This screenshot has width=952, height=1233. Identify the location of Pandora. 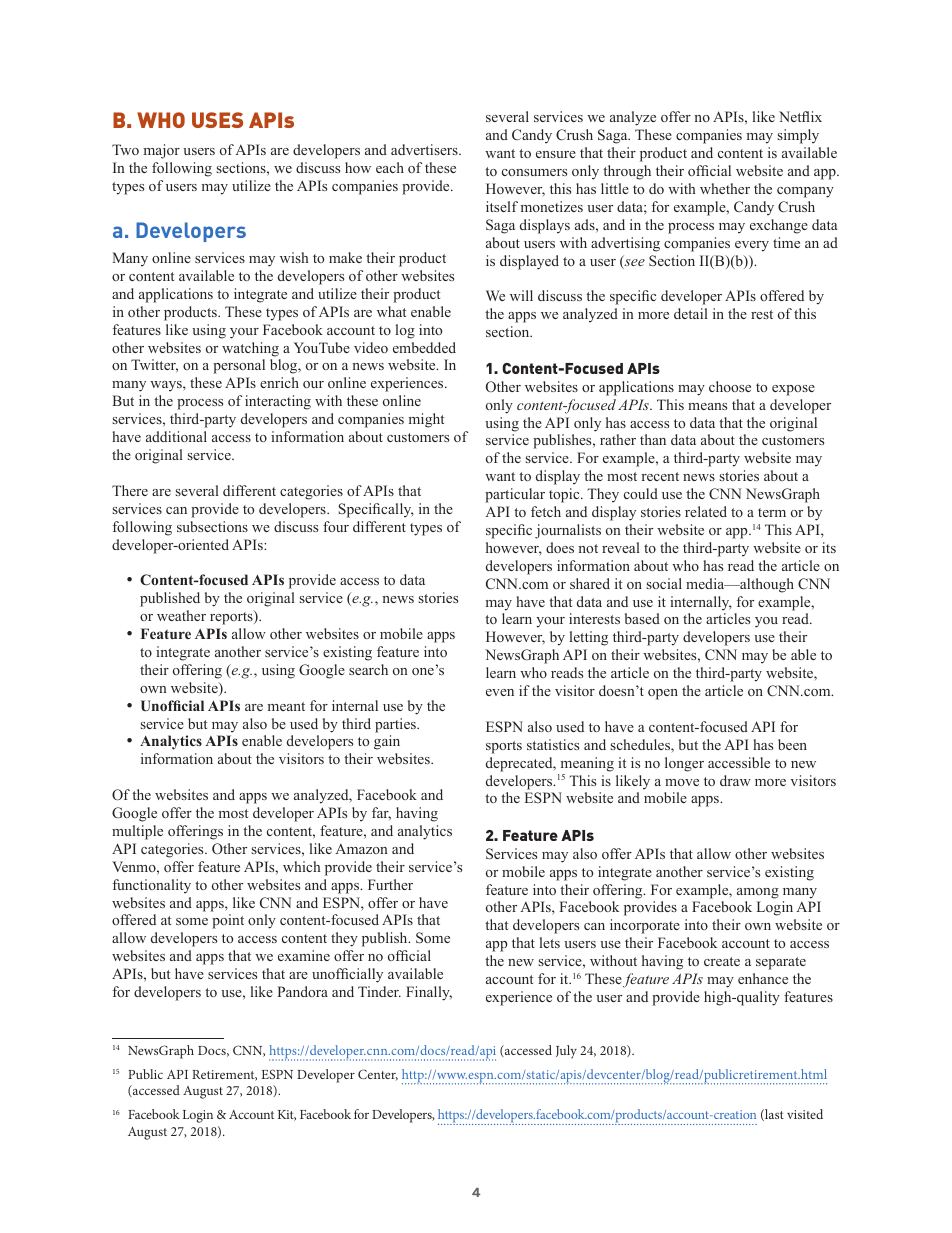
(303, 991).
